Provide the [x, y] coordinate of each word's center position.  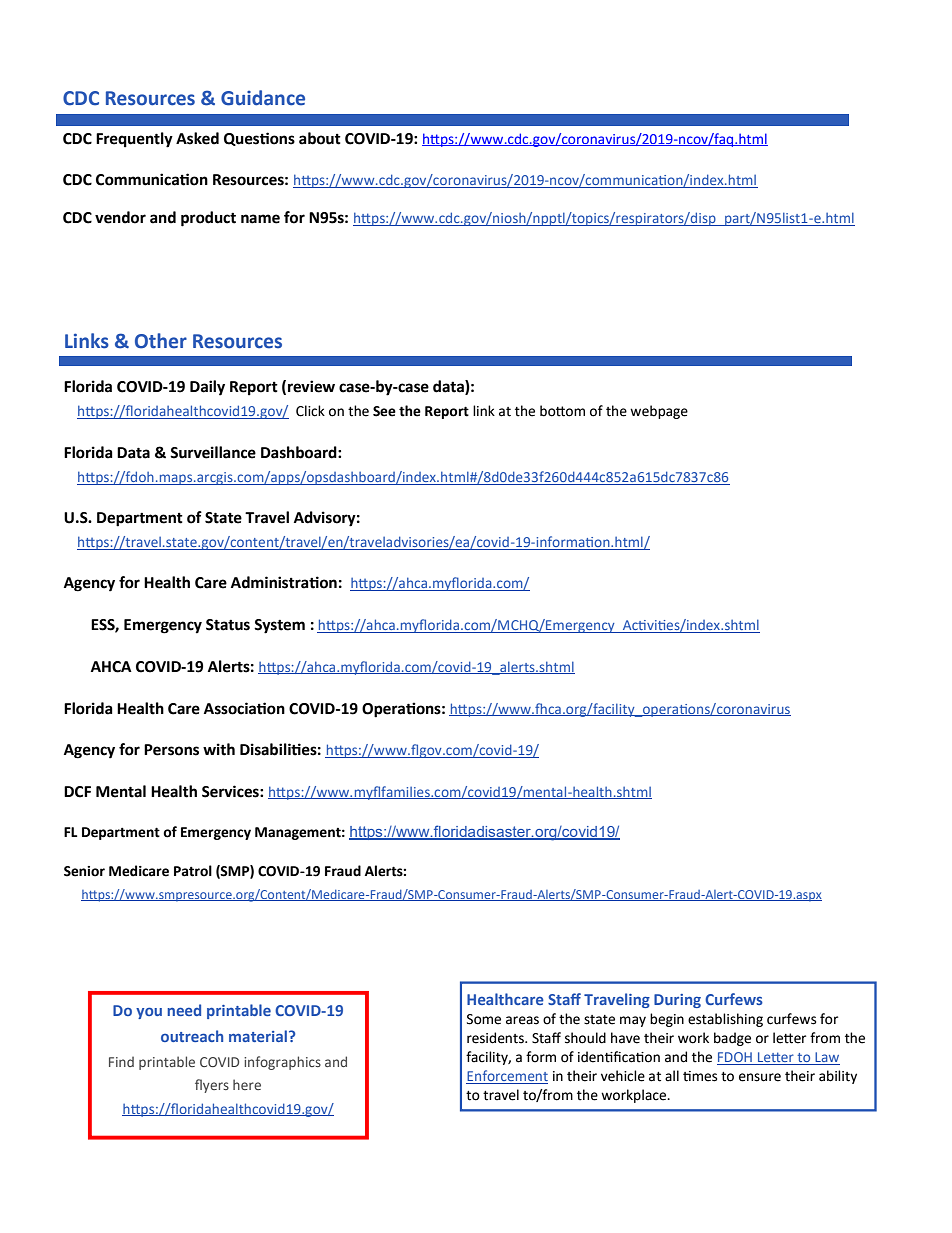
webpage [659, 412]
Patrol [193, 871]
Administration [284, 582]
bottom [562, 411]
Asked [197, 138]
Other [161, 341]
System [279, 626]
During [677, 1001]
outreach [192, 1036]
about [320, 138]
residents [496, 1038]
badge [732, 1039]
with [219, 749]
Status [228, 625]
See [384, 411]
